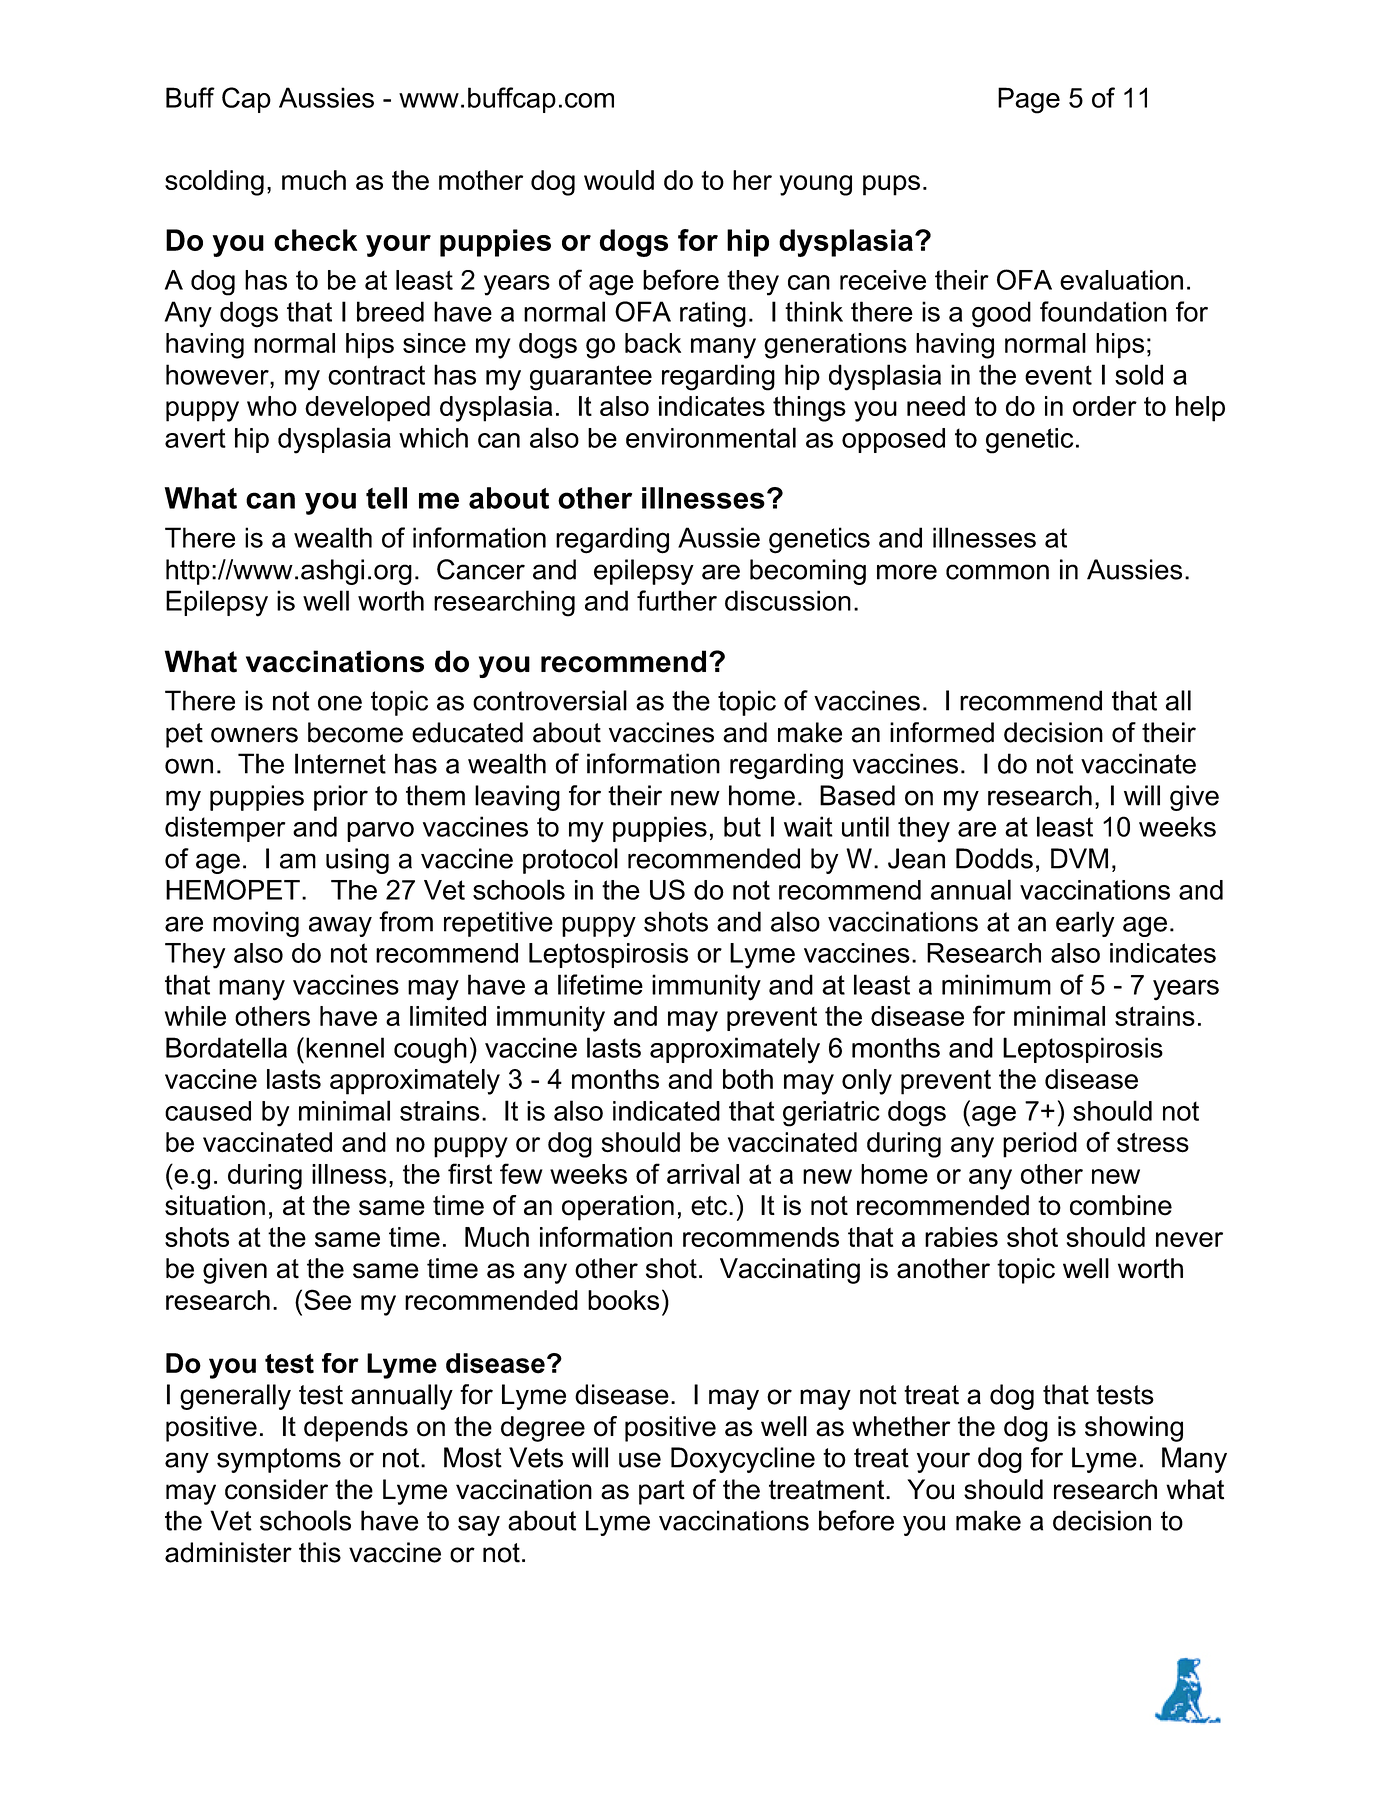  I want to click on further, so click(677, 600).
